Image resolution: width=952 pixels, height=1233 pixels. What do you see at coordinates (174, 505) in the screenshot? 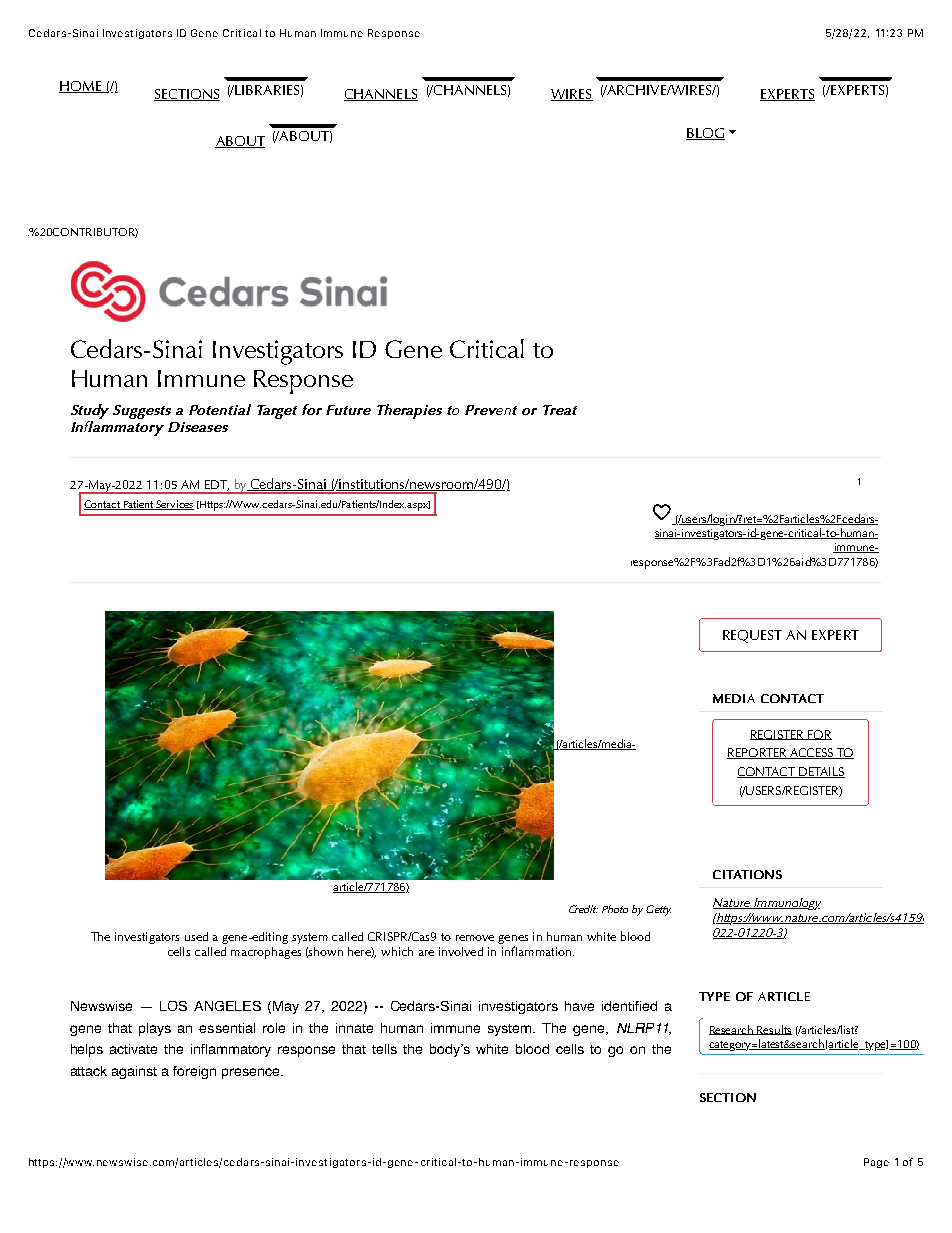
I see `Services` at bounding box center [174, 505].
